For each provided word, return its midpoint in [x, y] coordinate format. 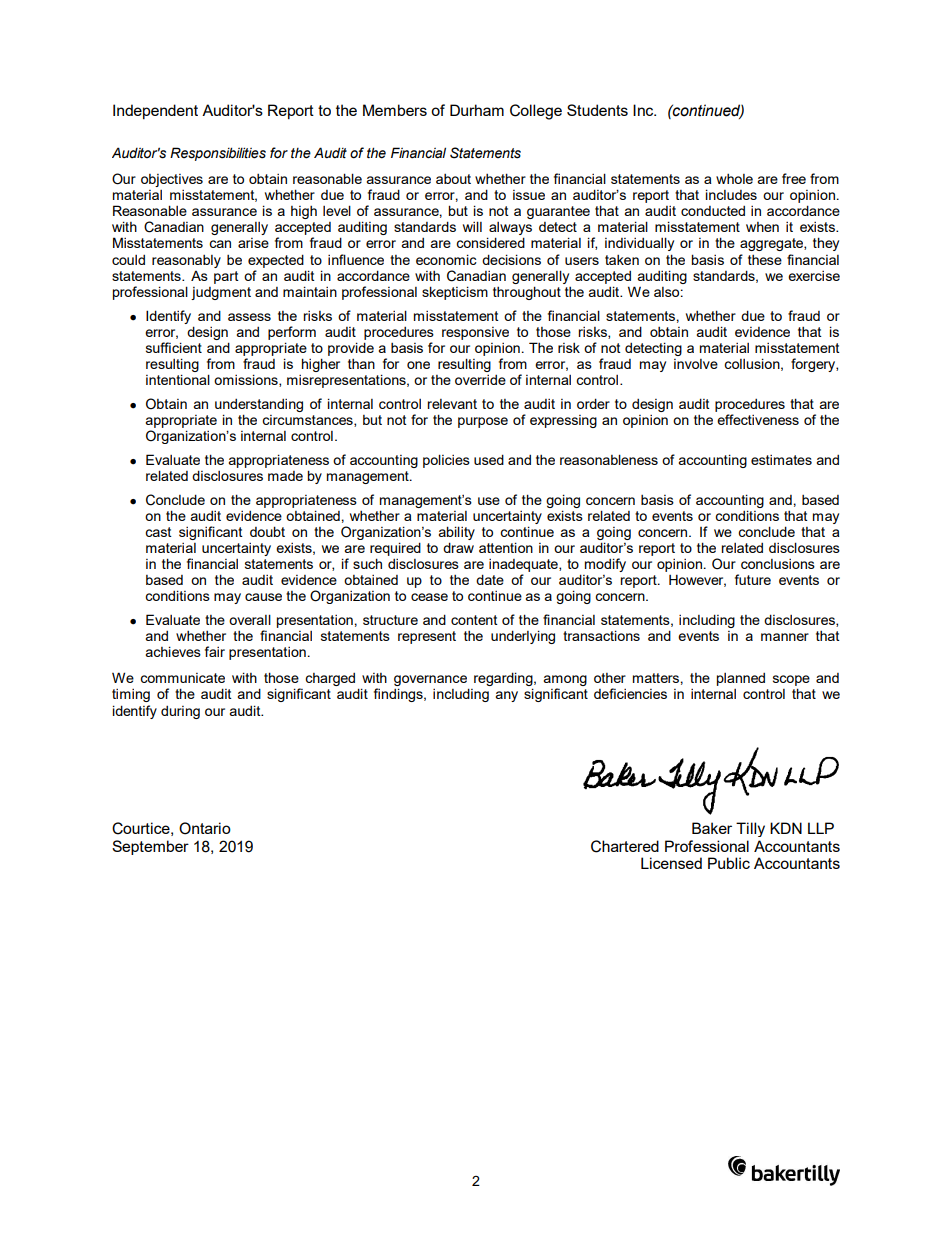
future [753, 579]
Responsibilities [218, 154]
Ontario [205, 828]
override [480, 380]
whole [734, 179]
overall [250, 619]
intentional [178, 379]
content [474, 620]
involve [696, 364]
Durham [477, 110]
